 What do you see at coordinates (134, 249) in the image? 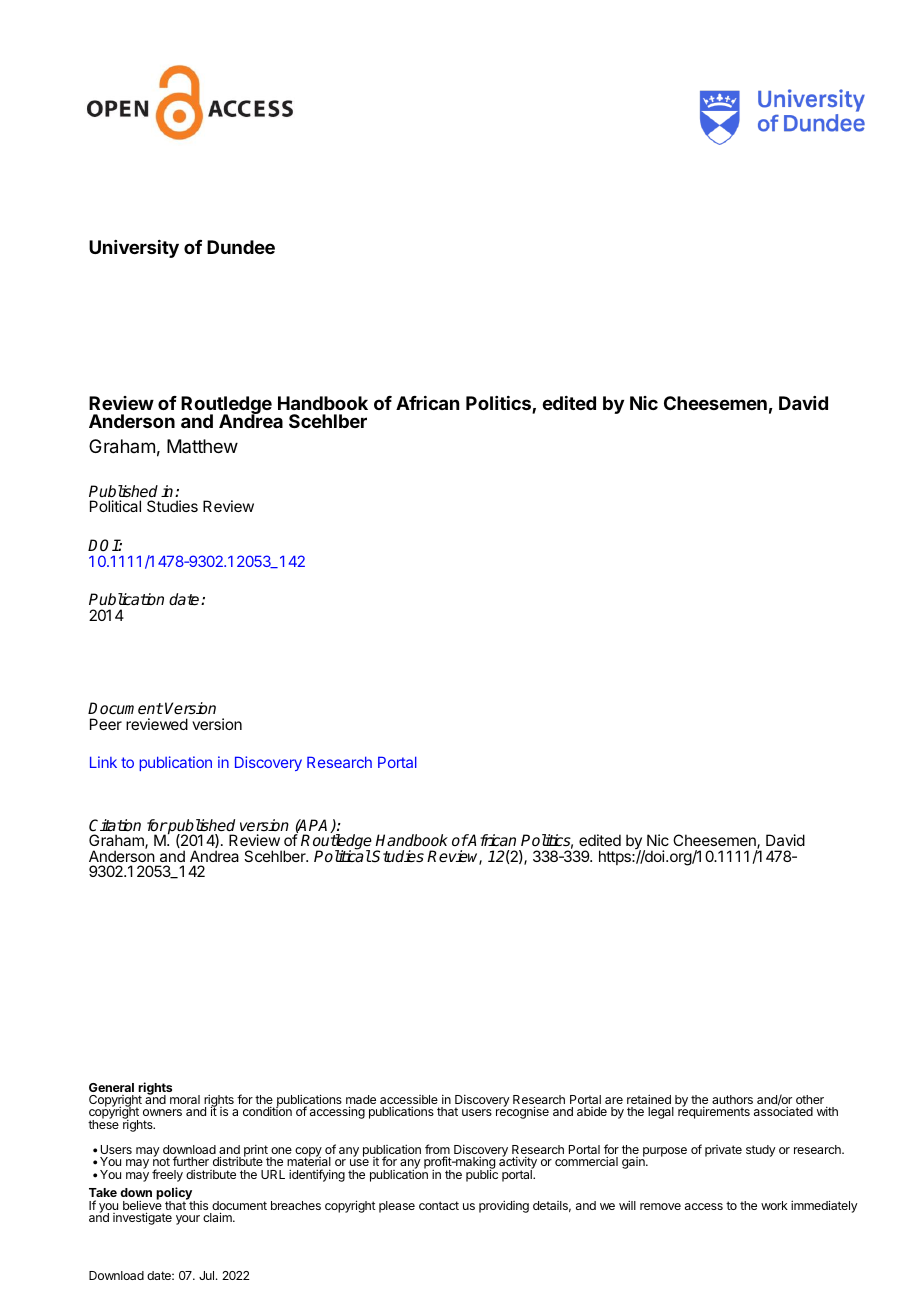
I see `University` at bounding box center [134, 249].
